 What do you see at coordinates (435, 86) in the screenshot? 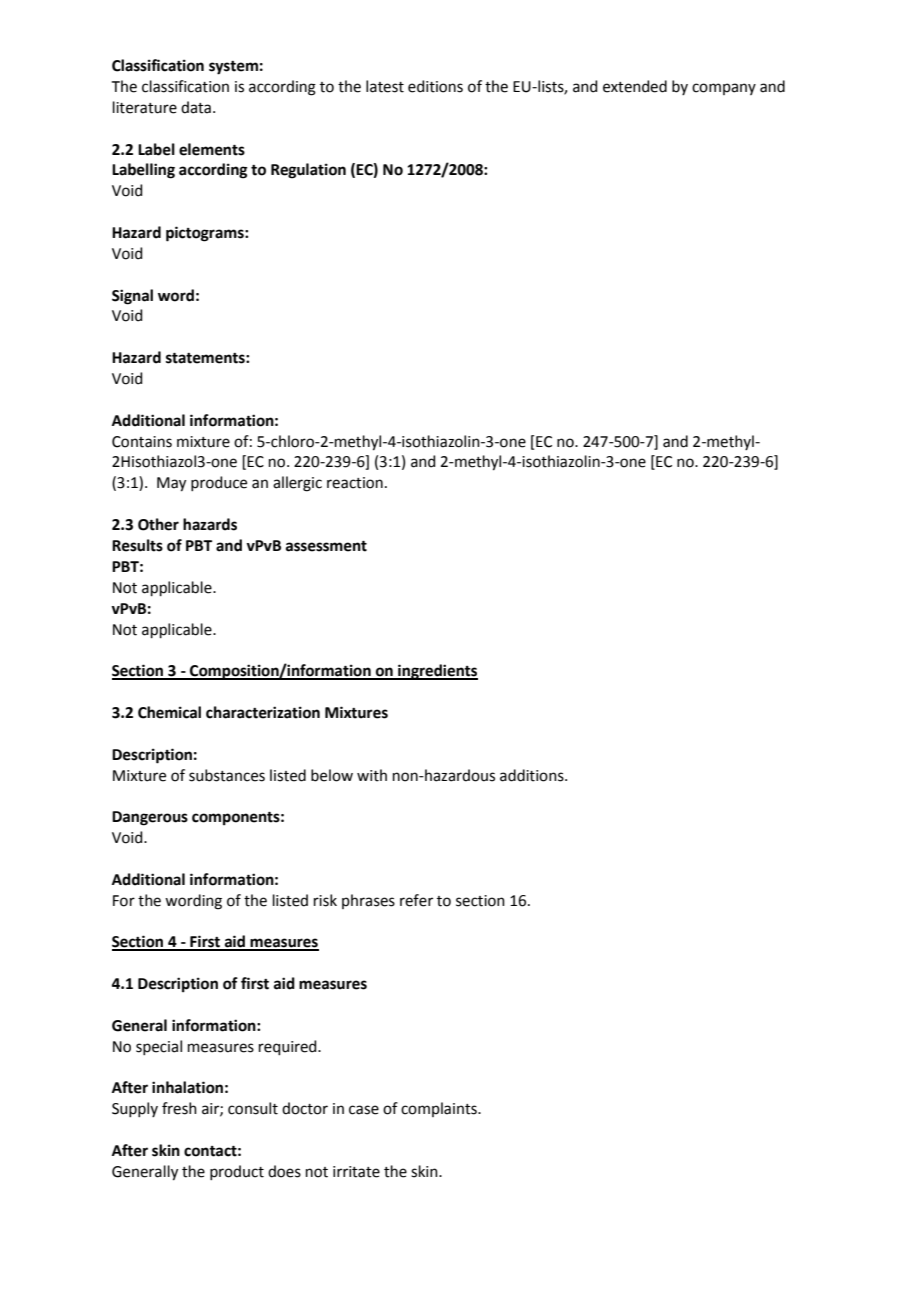
I see `editions` at bounding box center [435, 86].
